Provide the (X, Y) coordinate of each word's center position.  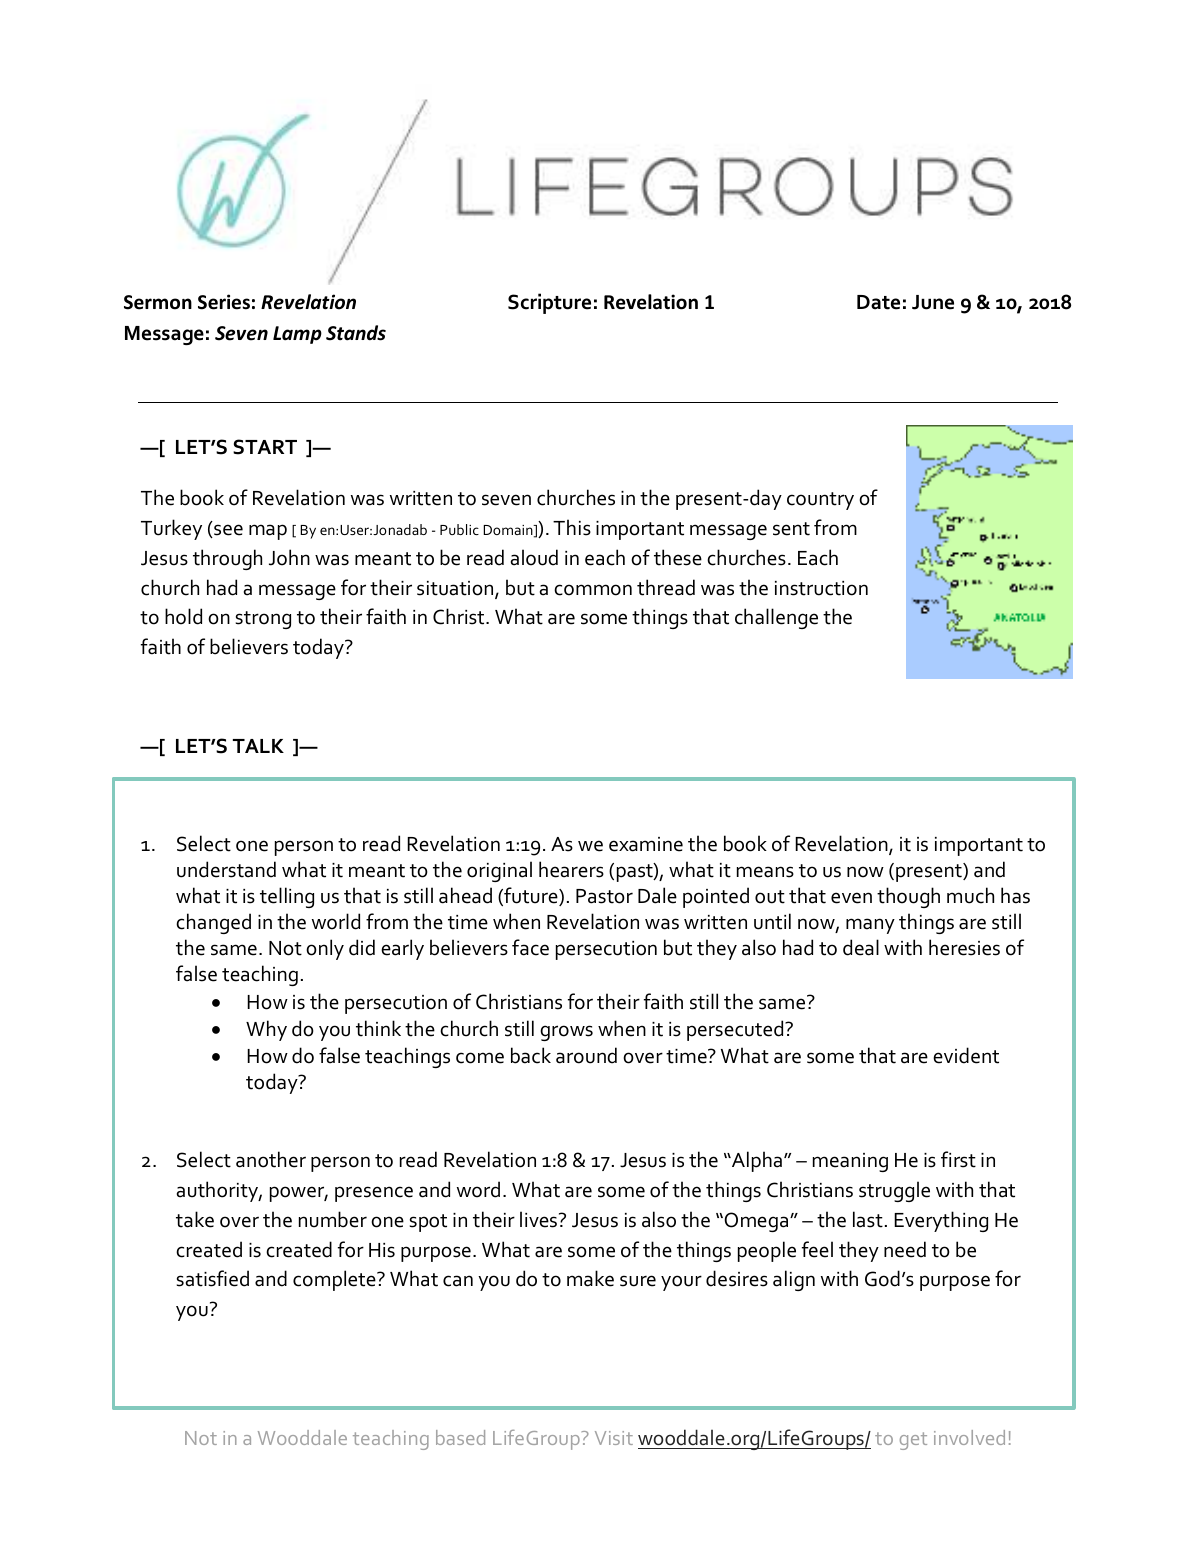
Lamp (297, 335)
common (593, 590)
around (586, 1055)
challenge (776, 618)
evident (966, 1055)
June (933, 302)
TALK (258, 746)
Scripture (549, 303)
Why (266, 1030)
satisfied (213, 1278)
